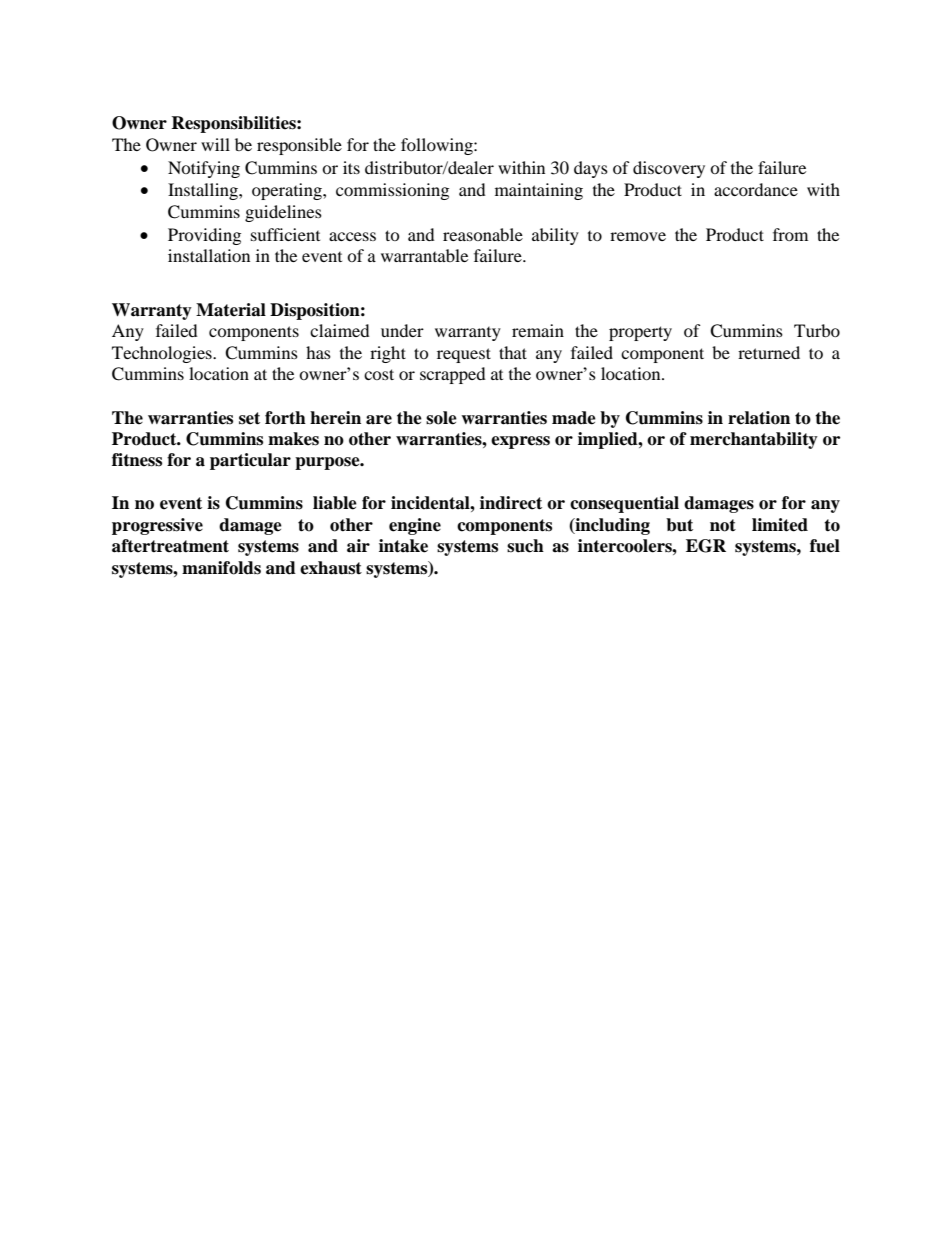 The image size is (952, 1233). What do you see at coordinates (706, 546) in the screenshot?
I see `EGR` at bounding box center [706, 546].
